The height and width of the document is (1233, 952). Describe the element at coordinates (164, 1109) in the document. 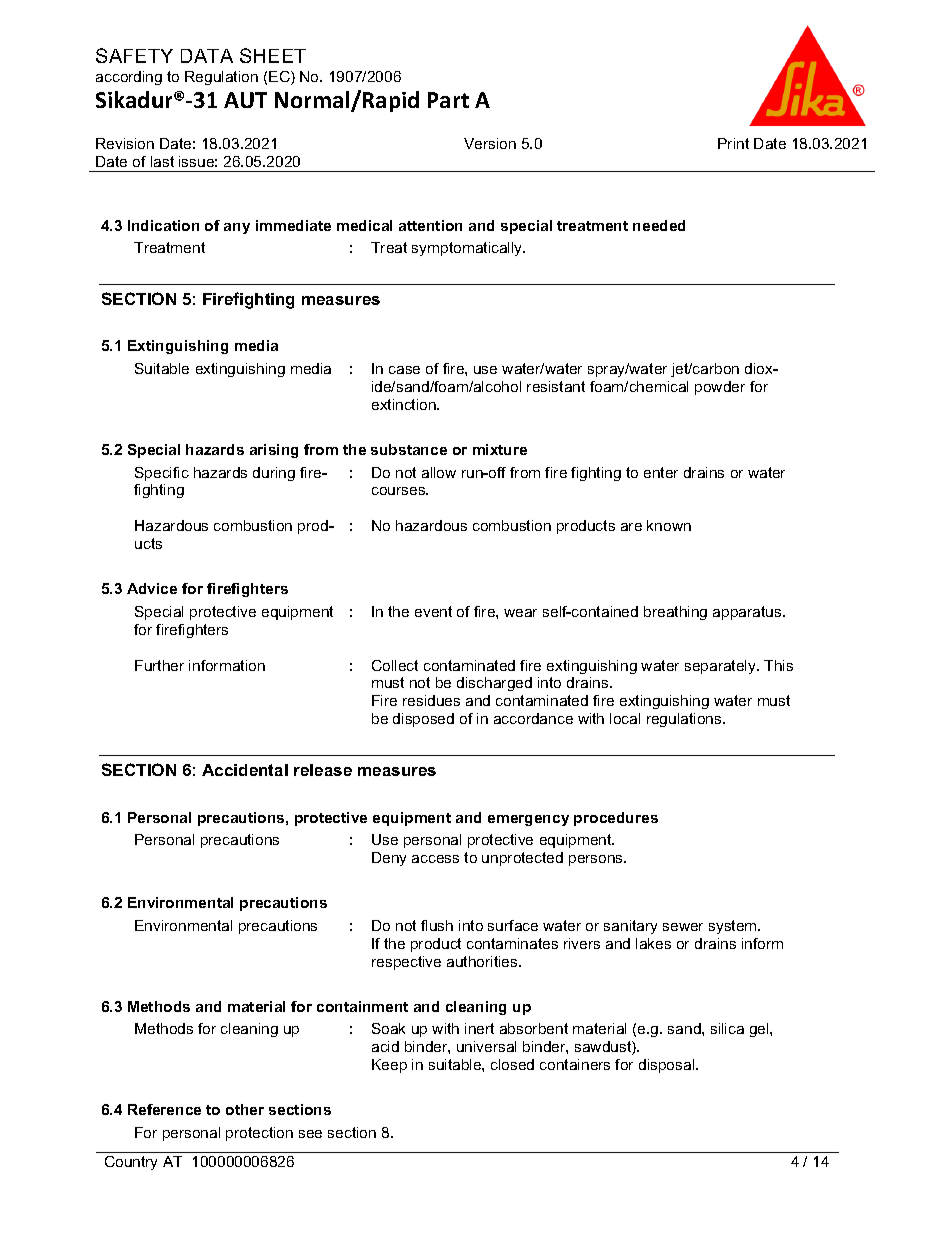

I see `Reference` at that location.
